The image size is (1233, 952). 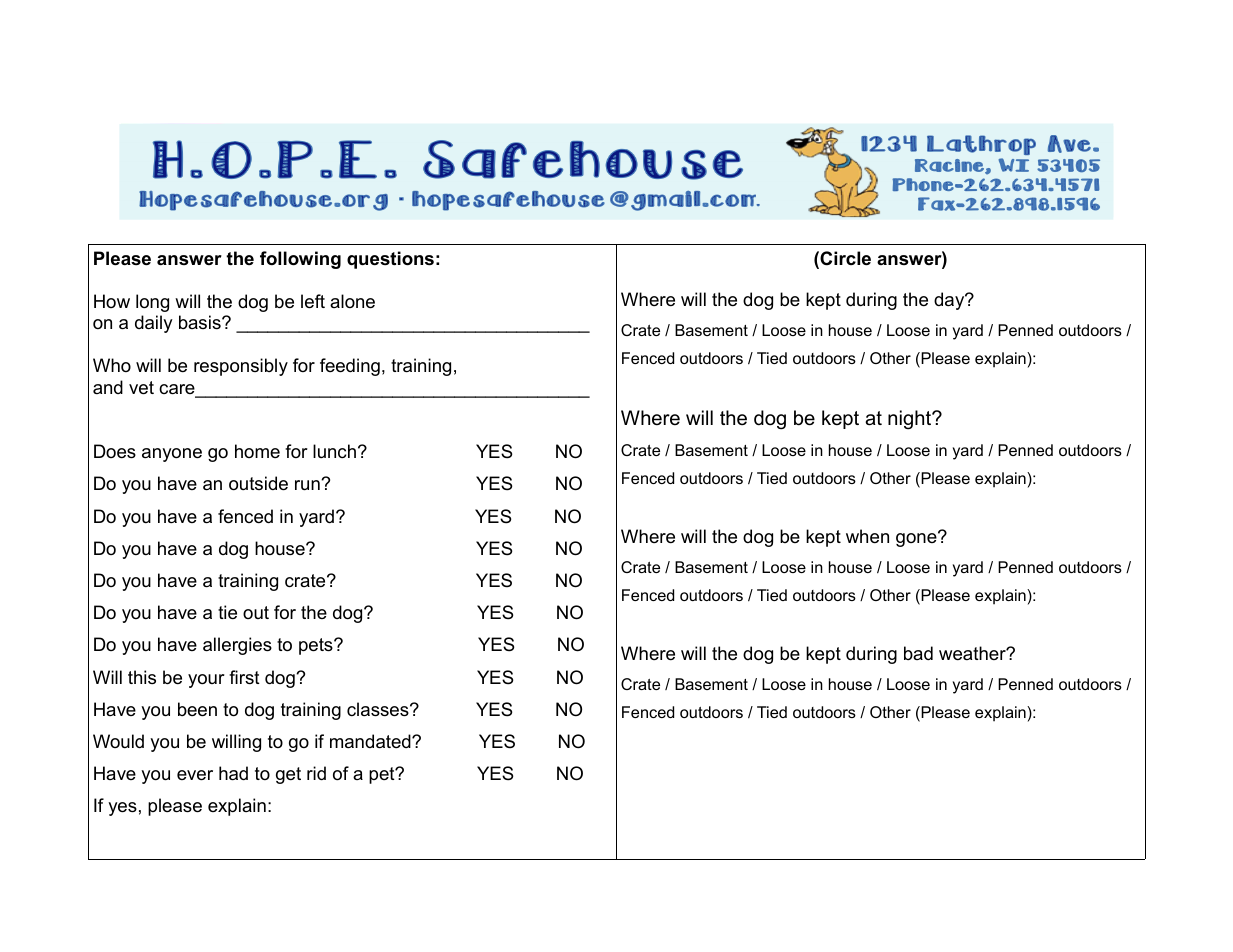 I want to click on when, so click(x=867, y=536).
